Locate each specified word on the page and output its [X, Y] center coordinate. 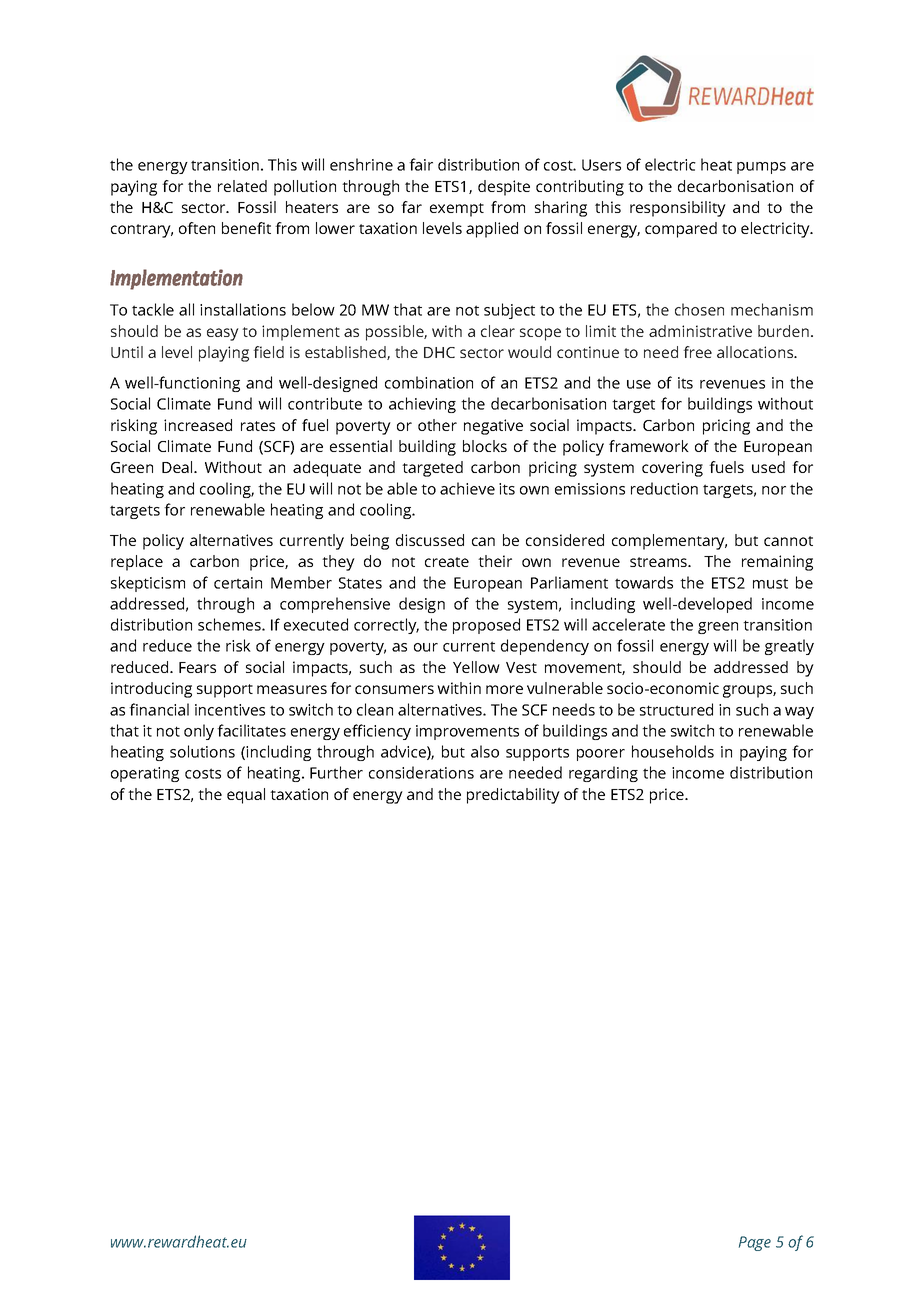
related [242, 186]
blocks [485, 446]
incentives [230, 710]
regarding [603, 774]
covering [672, 469]
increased [198, 425]
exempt [457, 210]
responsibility [678, 209]
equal [246, 796]
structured [676, 709]
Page [755, 1243]
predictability [513, 796]
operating [145, 774]
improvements [467, 732]
